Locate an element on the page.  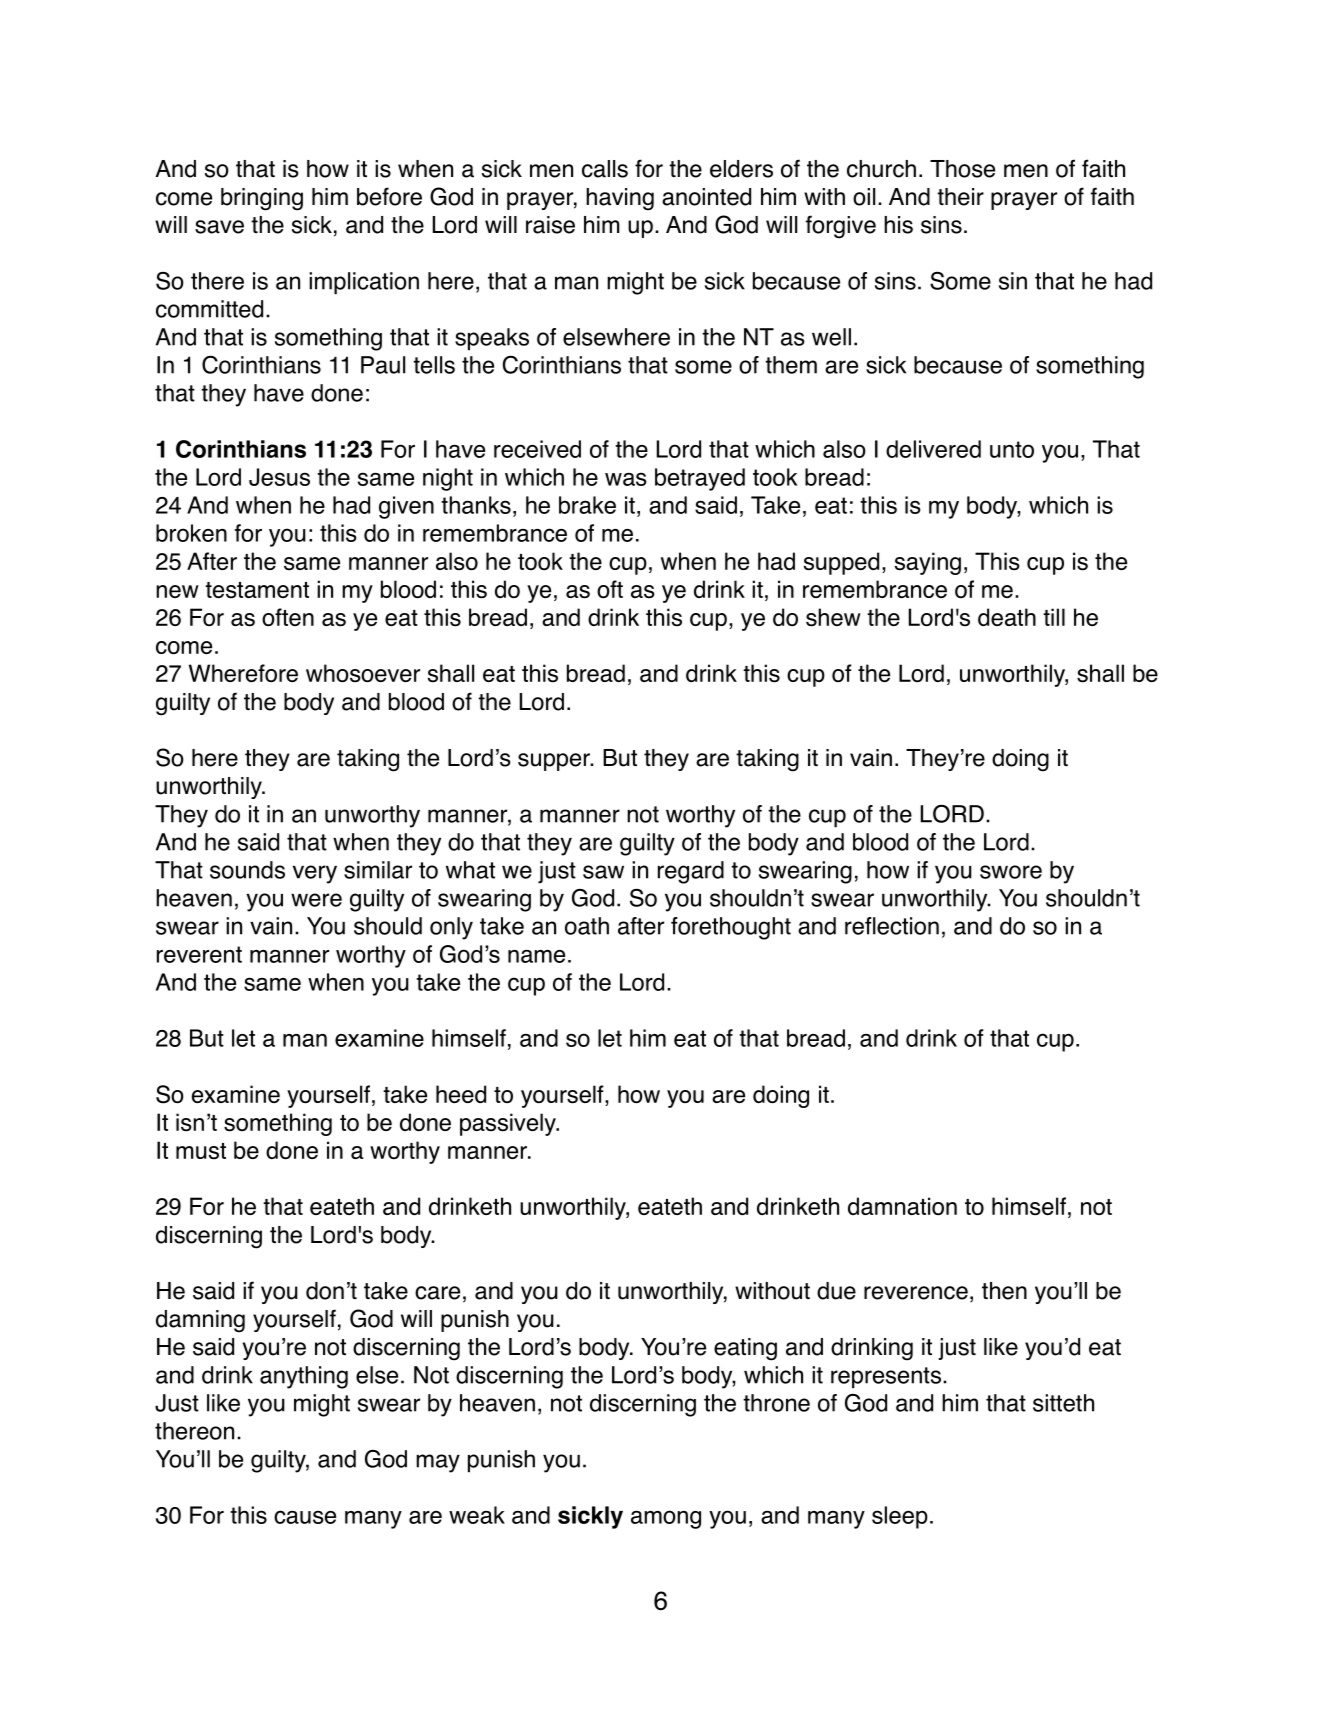
their is located at coordinates (960, 197).
